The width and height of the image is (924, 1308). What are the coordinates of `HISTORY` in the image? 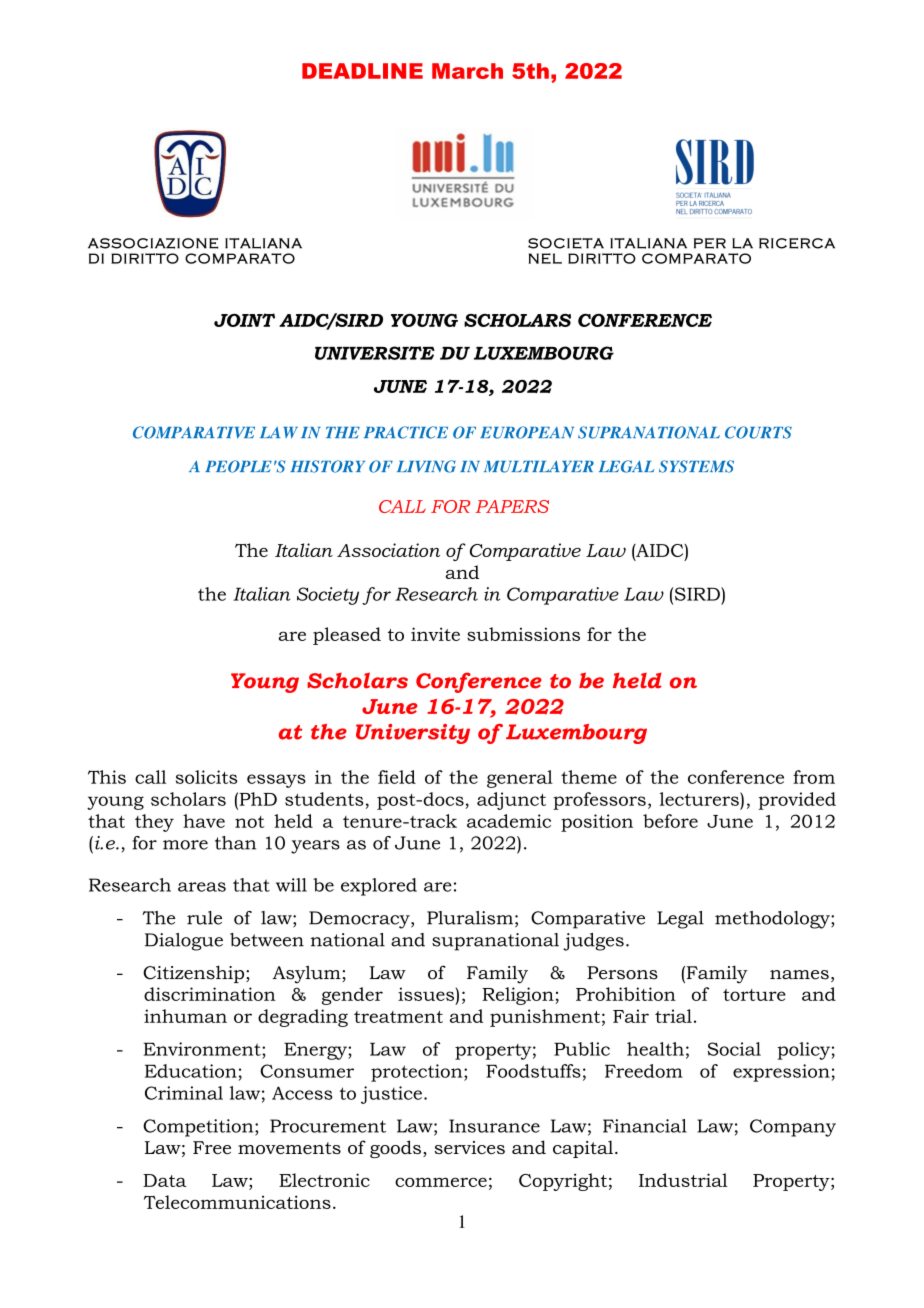 It's located at (327, 466).
